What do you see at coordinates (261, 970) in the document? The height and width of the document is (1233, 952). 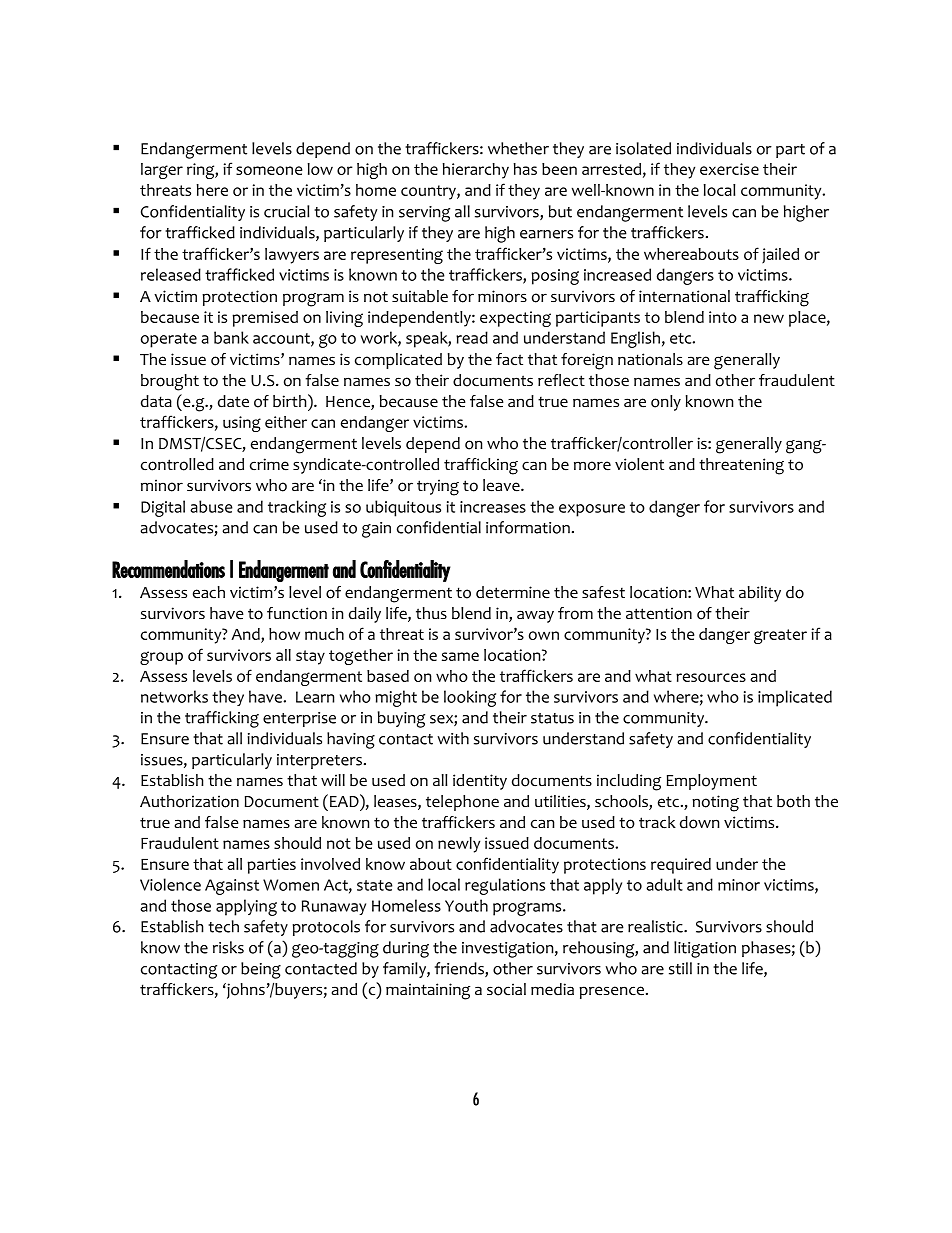 I see `being` at bounding box center [261, 970].
